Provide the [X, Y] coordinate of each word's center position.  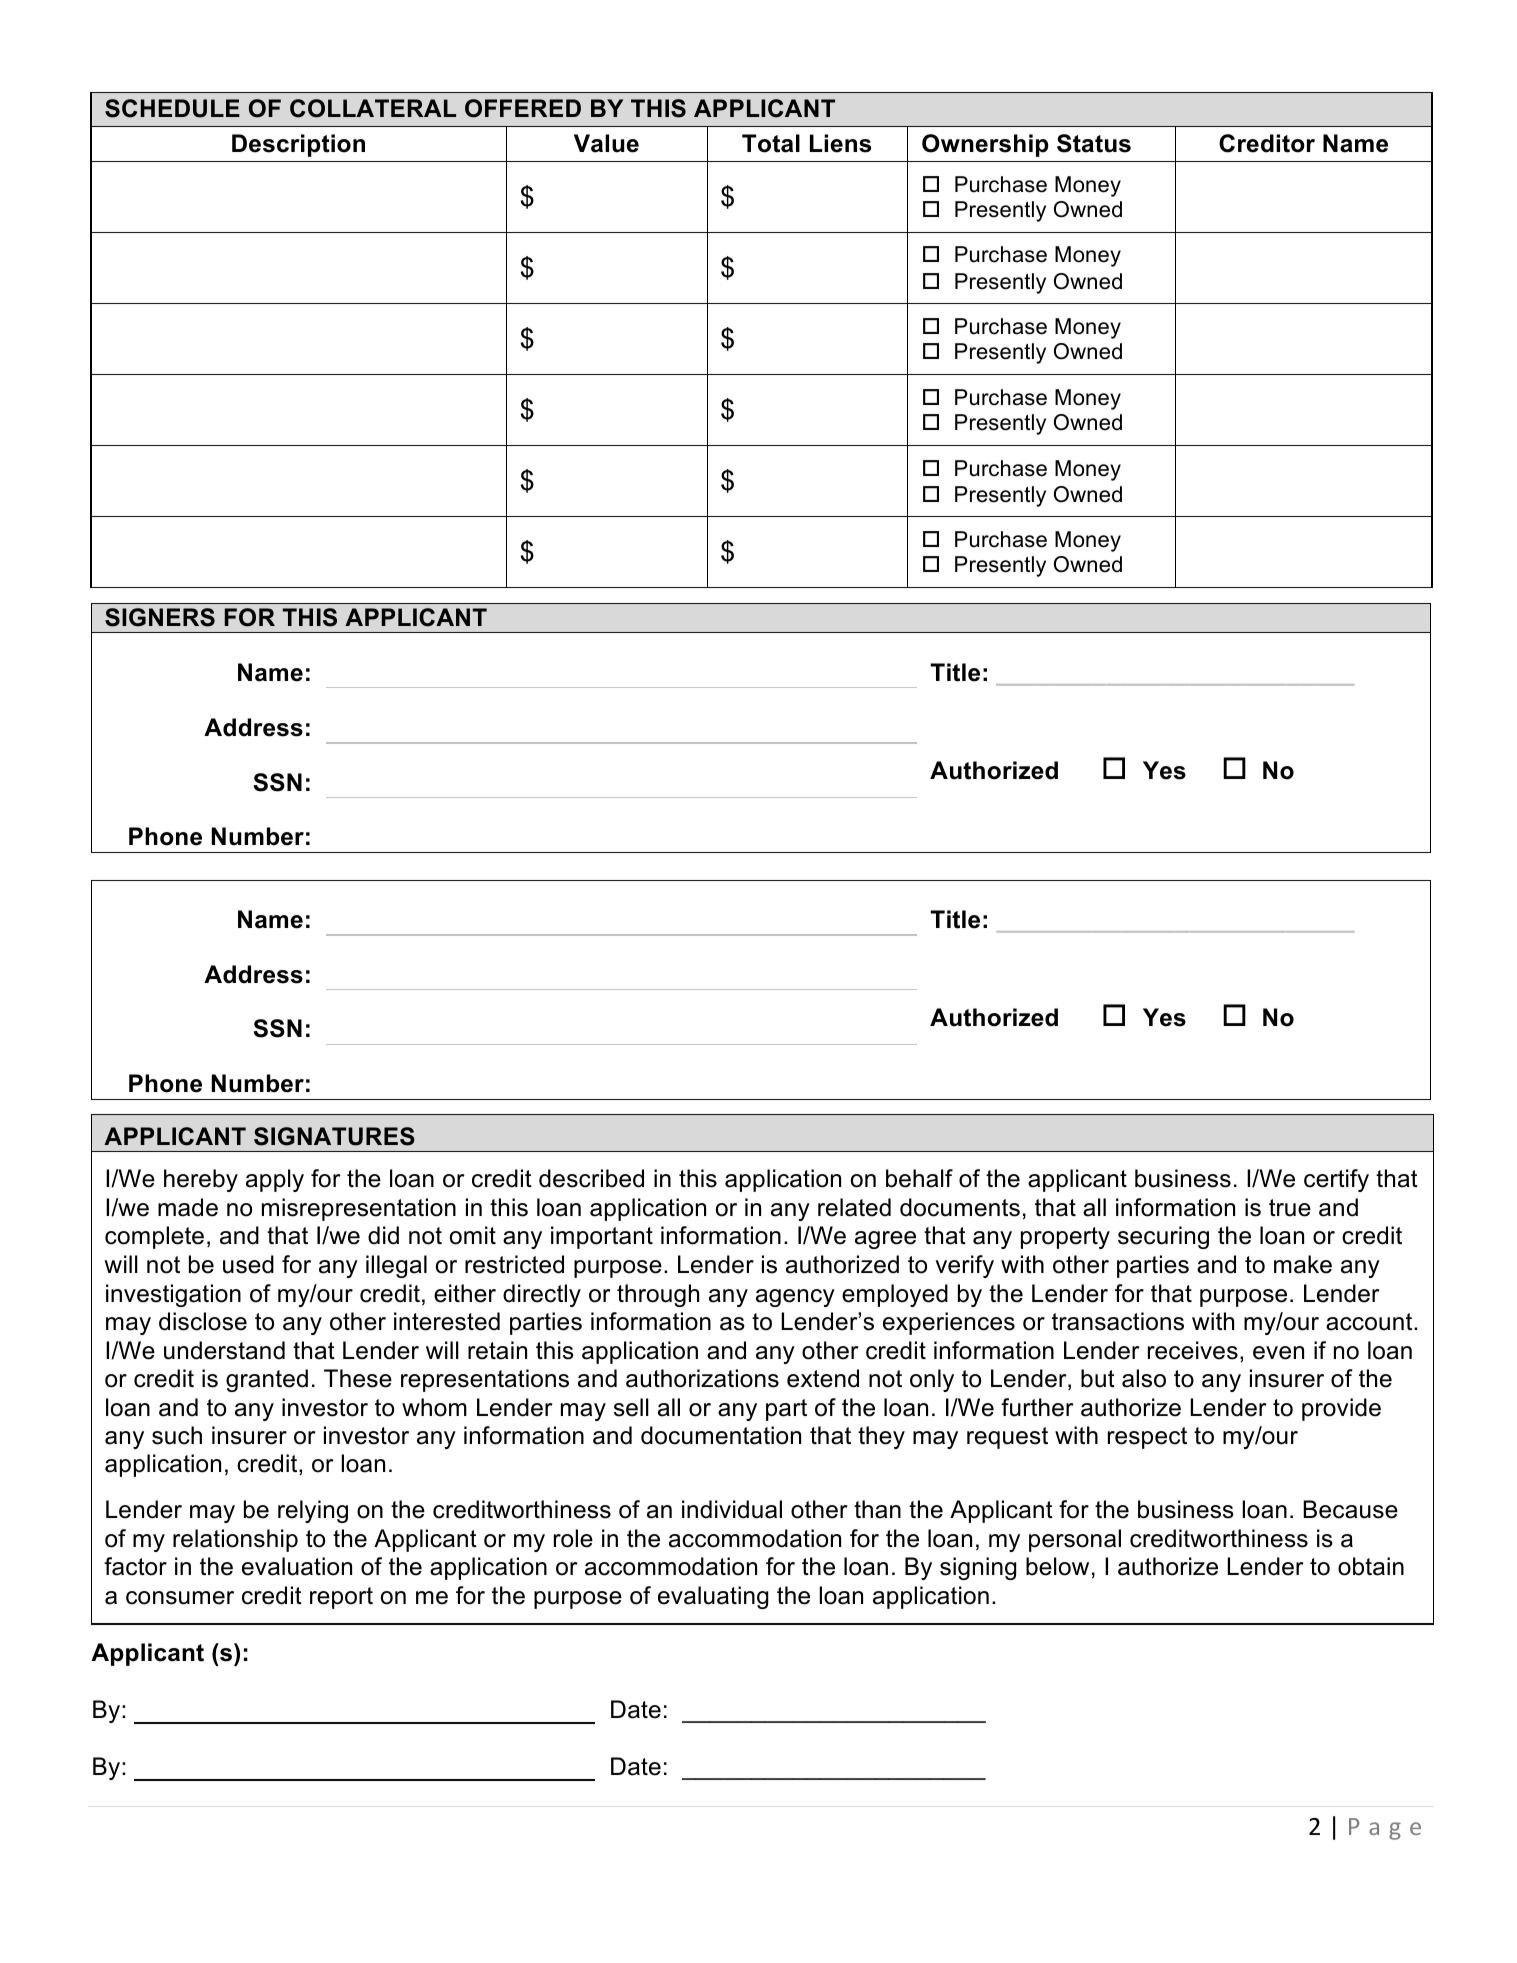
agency [795, 1298]
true [1290, 1208]
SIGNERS [160, 617]
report [341, 1598]
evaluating [713, 1597]
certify [1336, 1180]
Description [298, 145]
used [248, 1264]
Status [1094, 143]
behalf [919, 1178]
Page [1385, 1829]
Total [771, 143]
